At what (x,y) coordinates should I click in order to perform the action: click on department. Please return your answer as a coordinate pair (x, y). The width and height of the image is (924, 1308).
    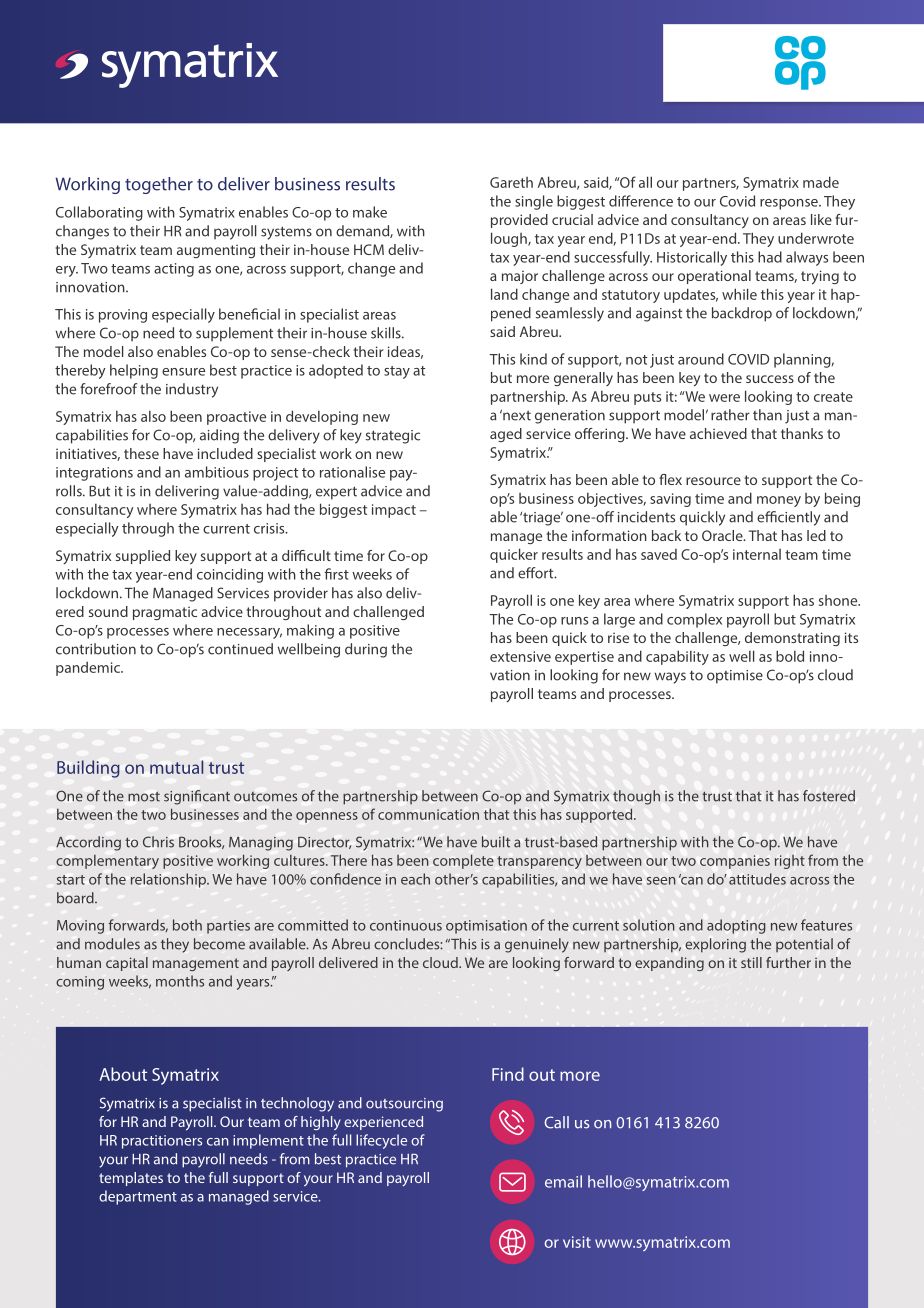
    Looking at the image, I should click on (138, 1197).
